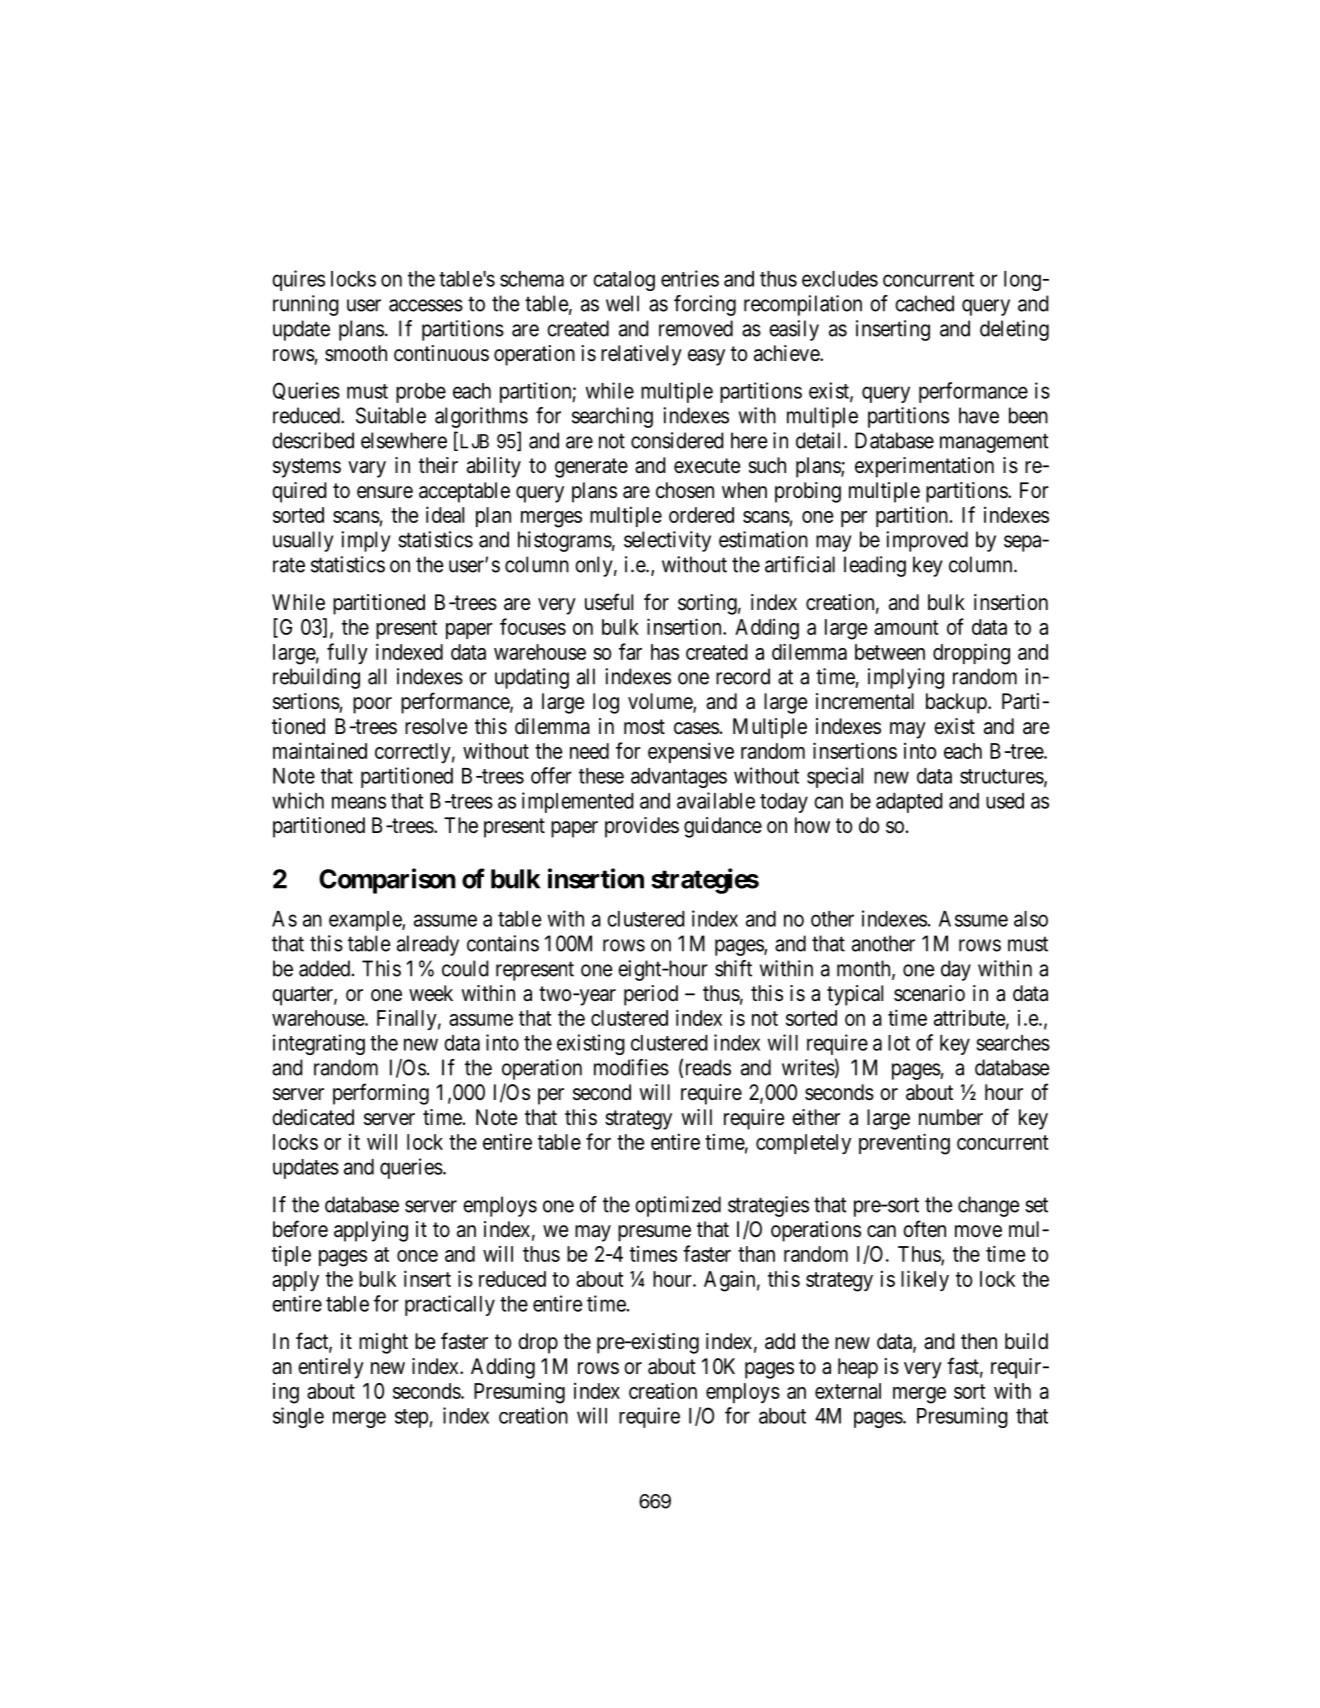 Image resolution: width=1320 pixels, height=1708 pixels. I want to click on week, so click(431, 993).
